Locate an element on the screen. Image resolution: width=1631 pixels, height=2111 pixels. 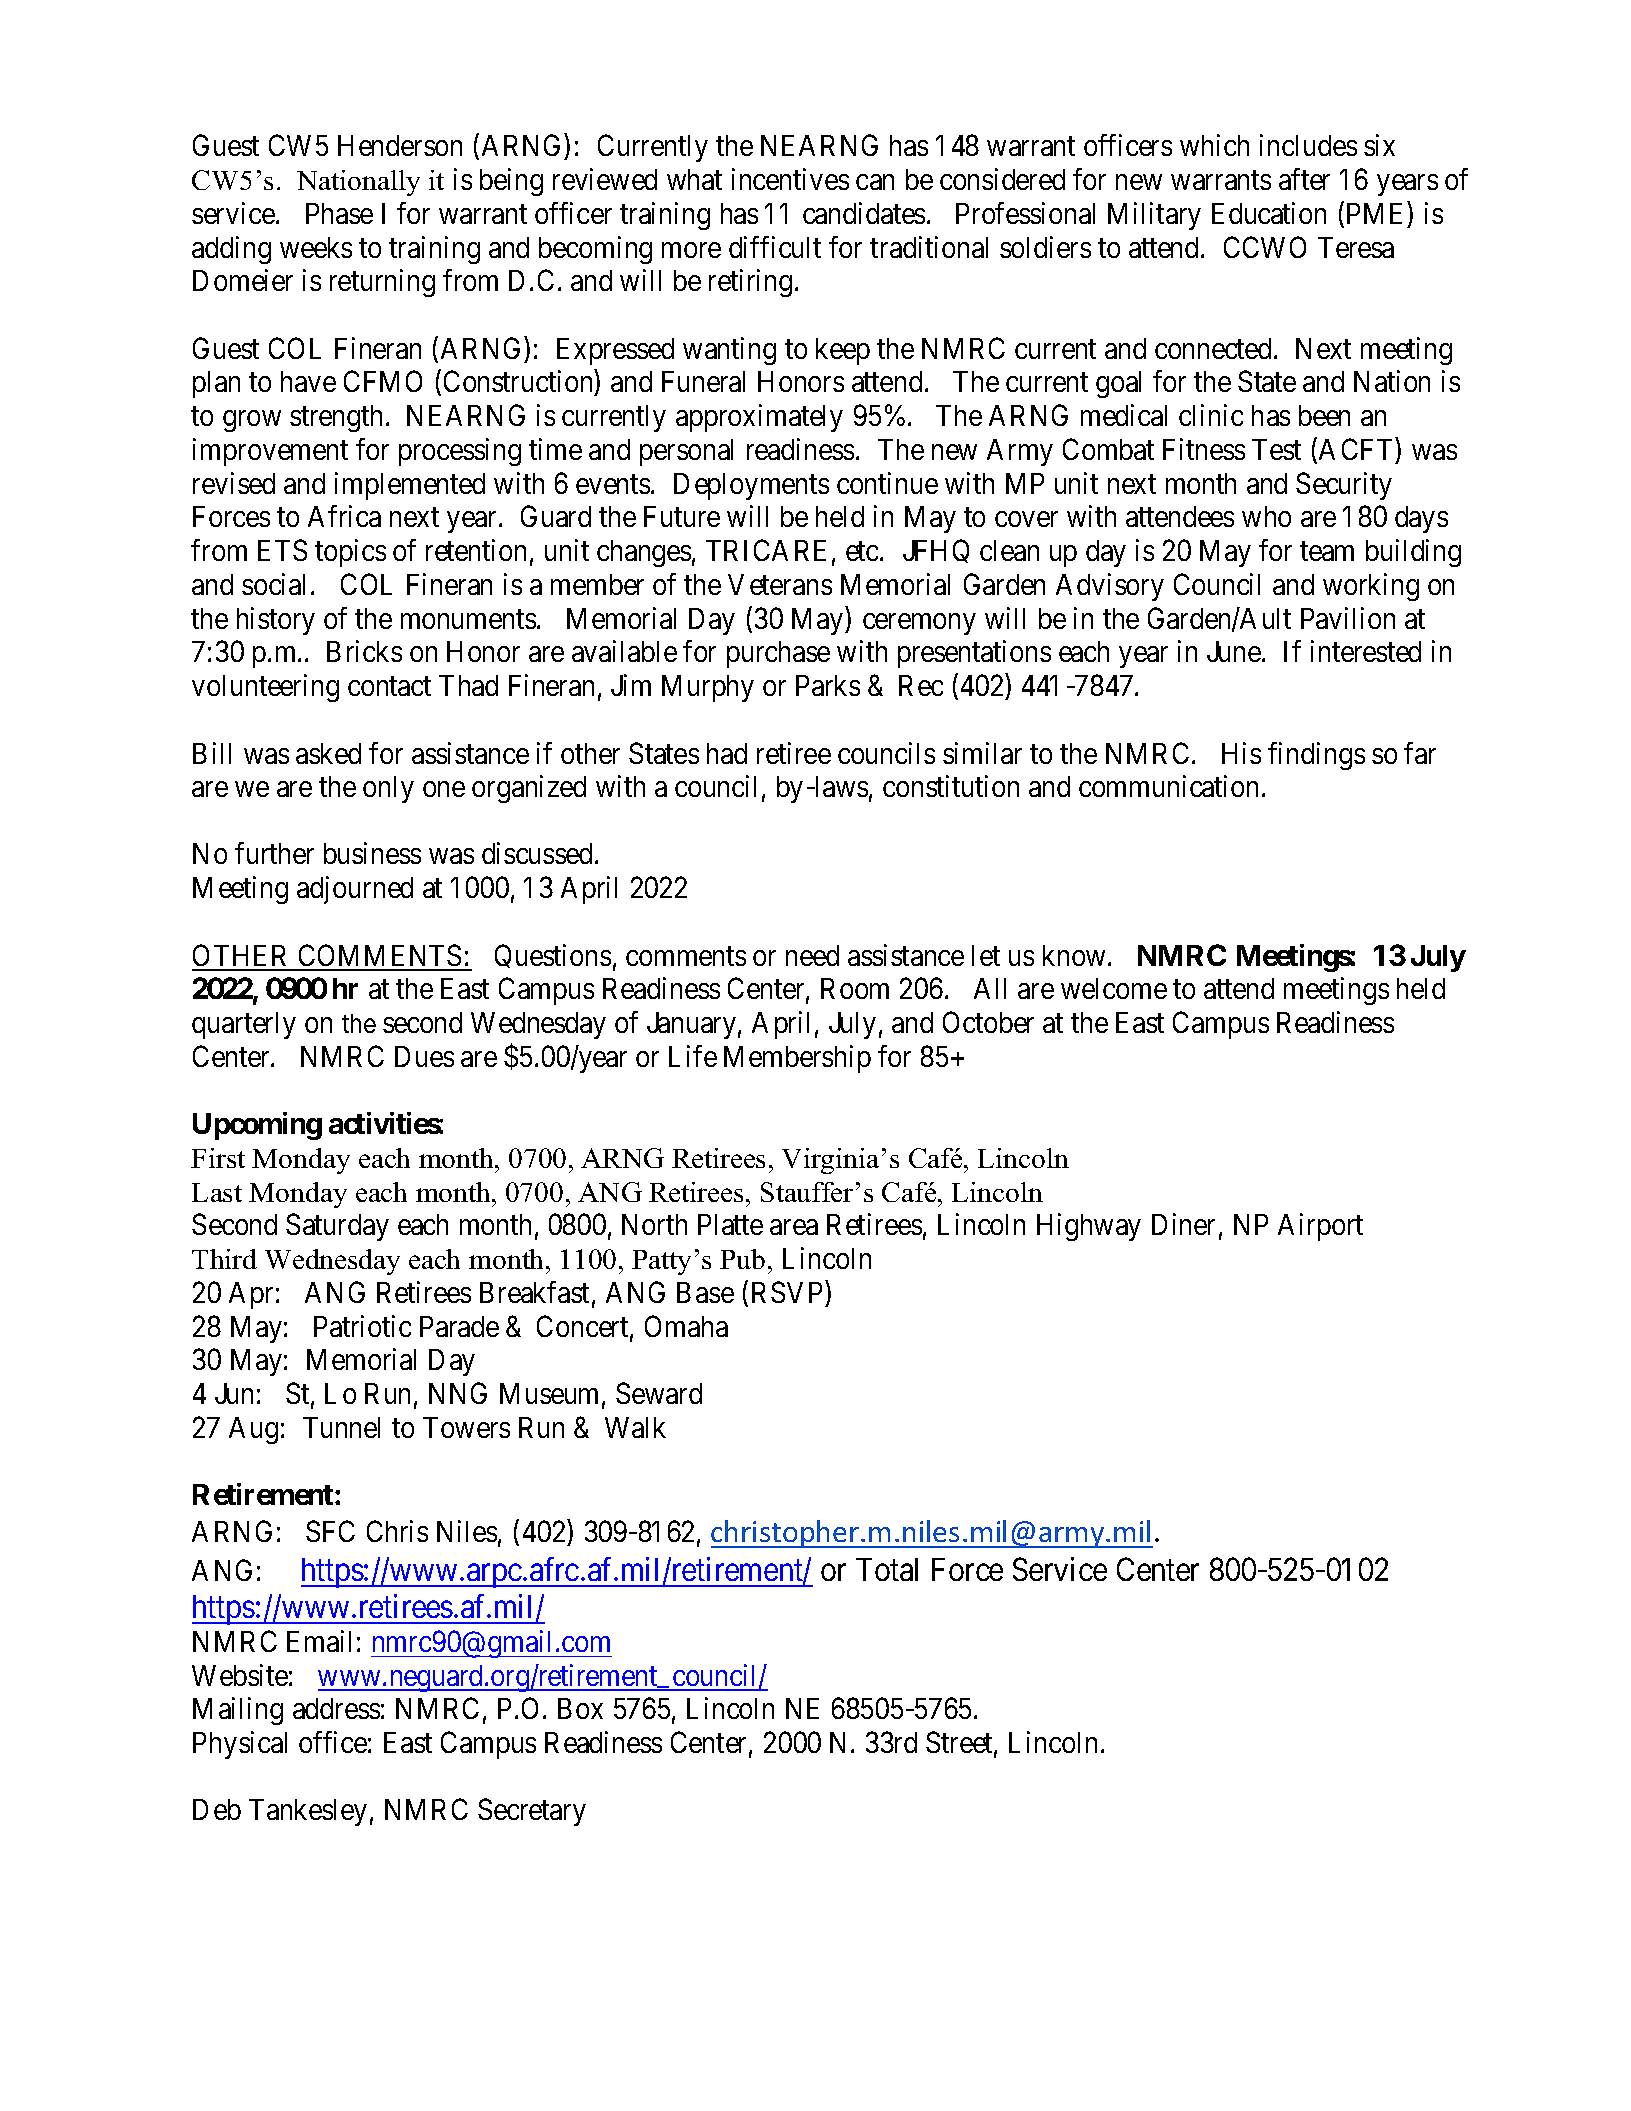
incentives is located at coordinates (790, 179).
